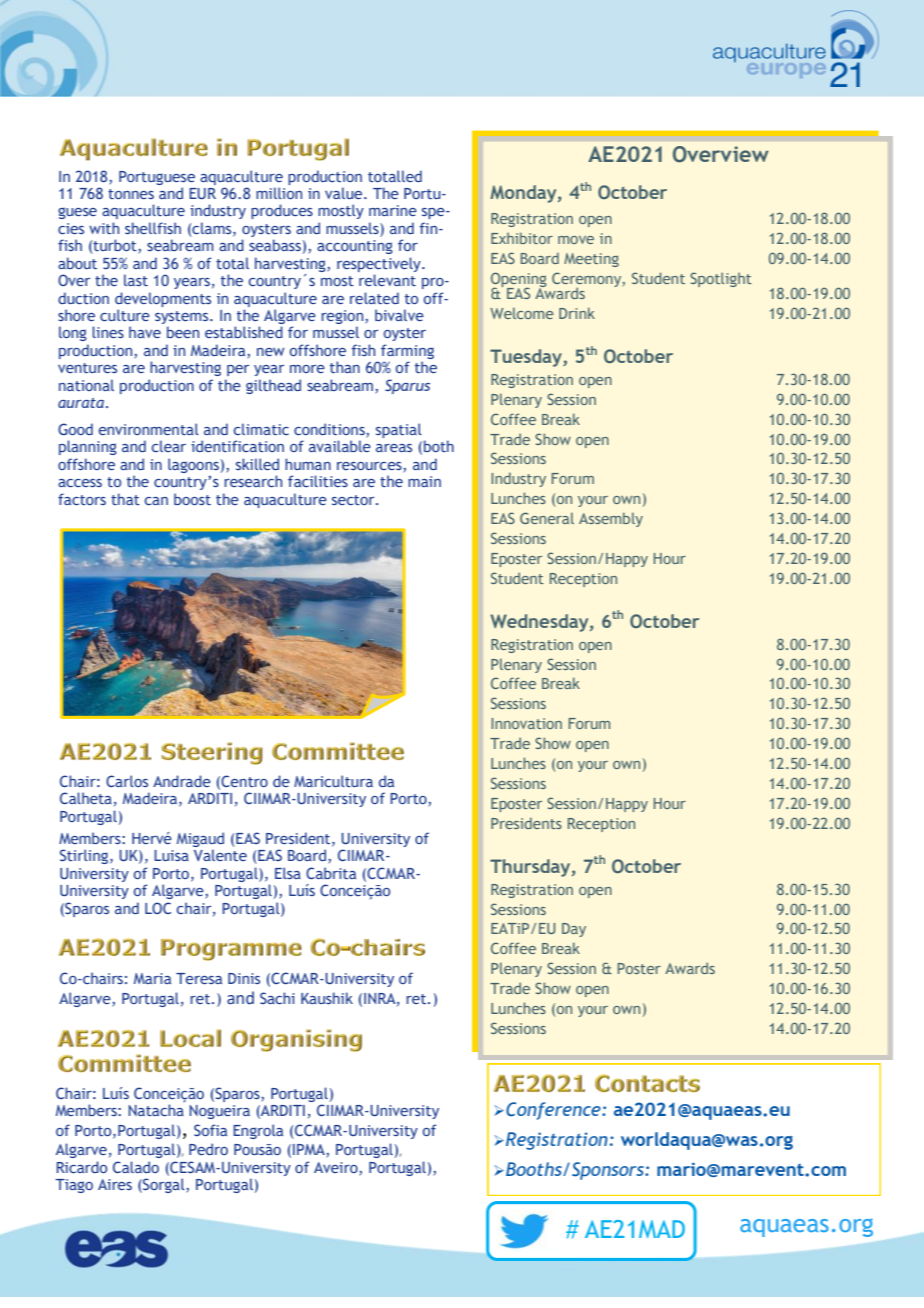 This screenshot has height=1308, width=924. I want to click on Assembly, so click(611, 519).
